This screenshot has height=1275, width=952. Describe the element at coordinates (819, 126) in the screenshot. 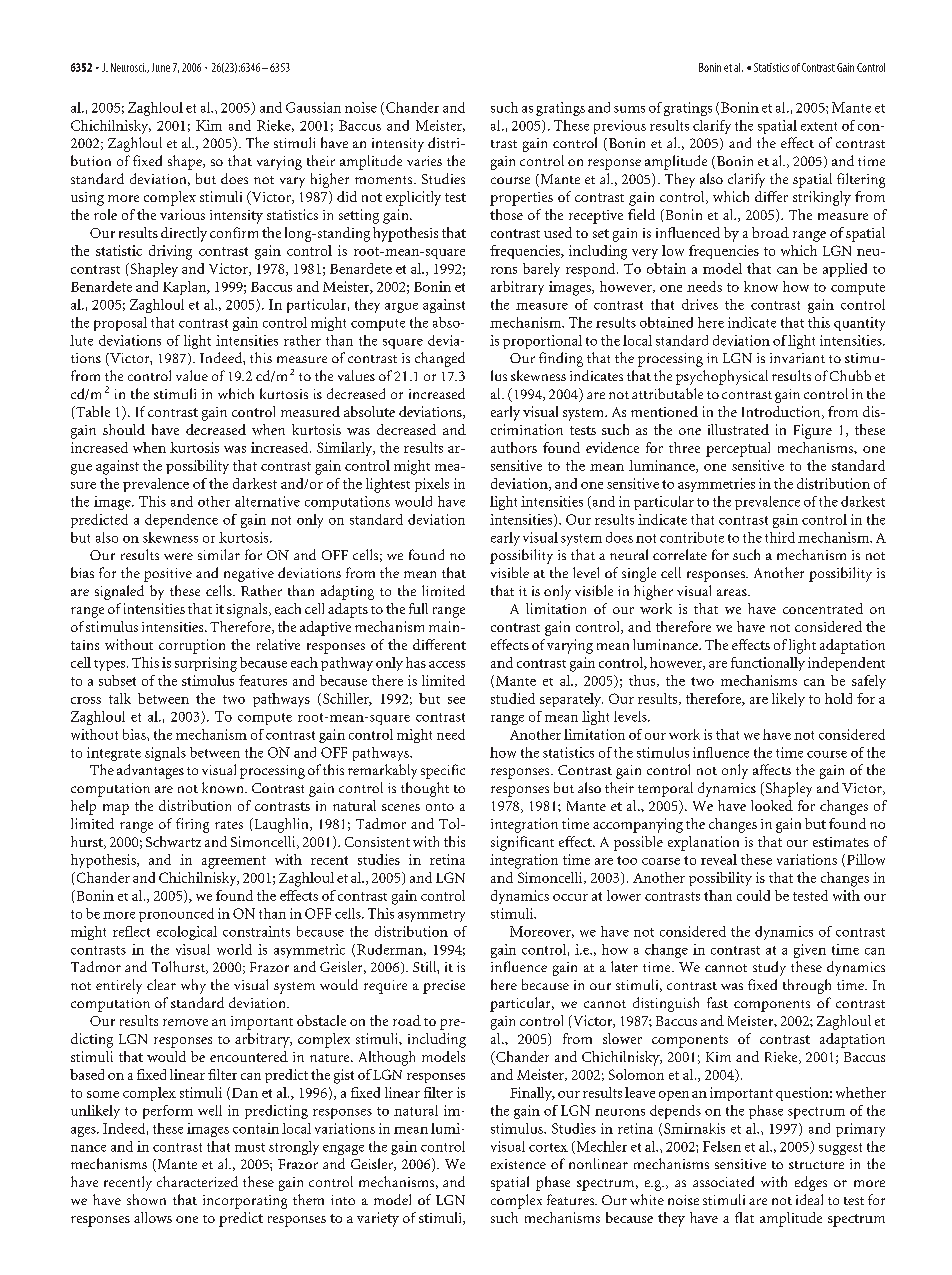

I see `extent` at that location.
